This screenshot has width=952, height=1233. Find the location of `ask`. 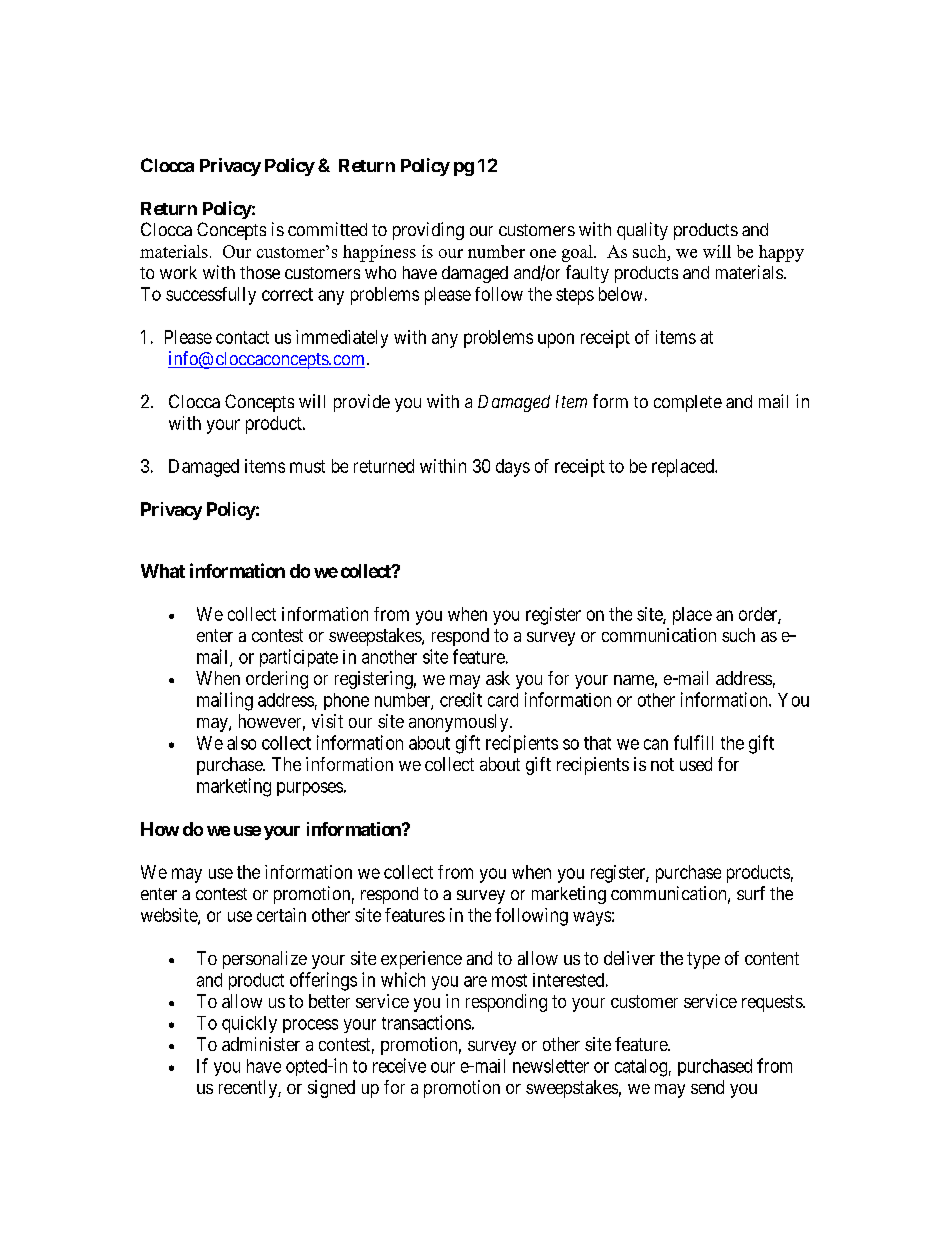

ask is located at coordinates (498, 678).
